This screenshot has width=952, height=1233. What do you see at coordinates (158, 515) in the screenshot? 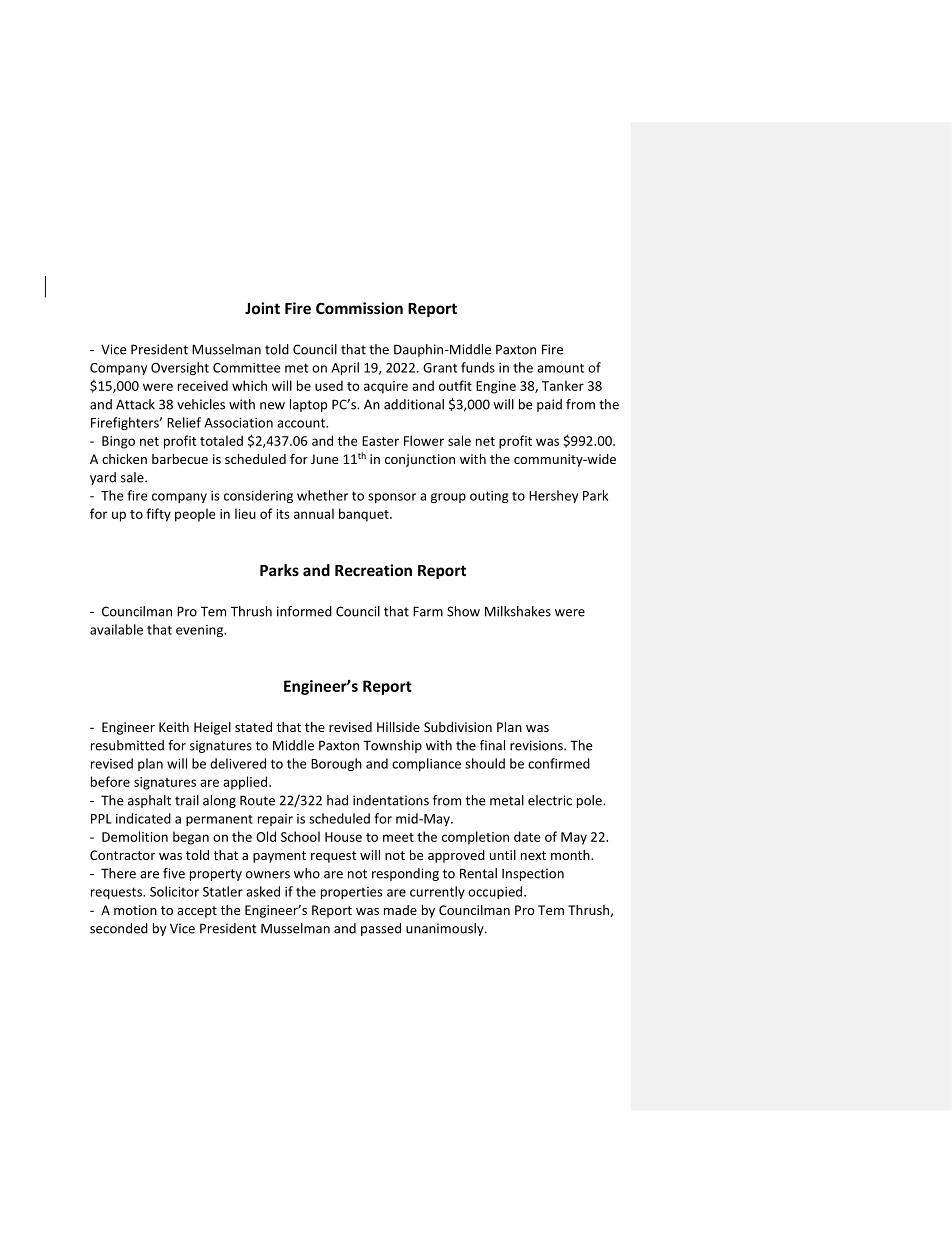
I see `fifty` at bounding box center [158, 515].
